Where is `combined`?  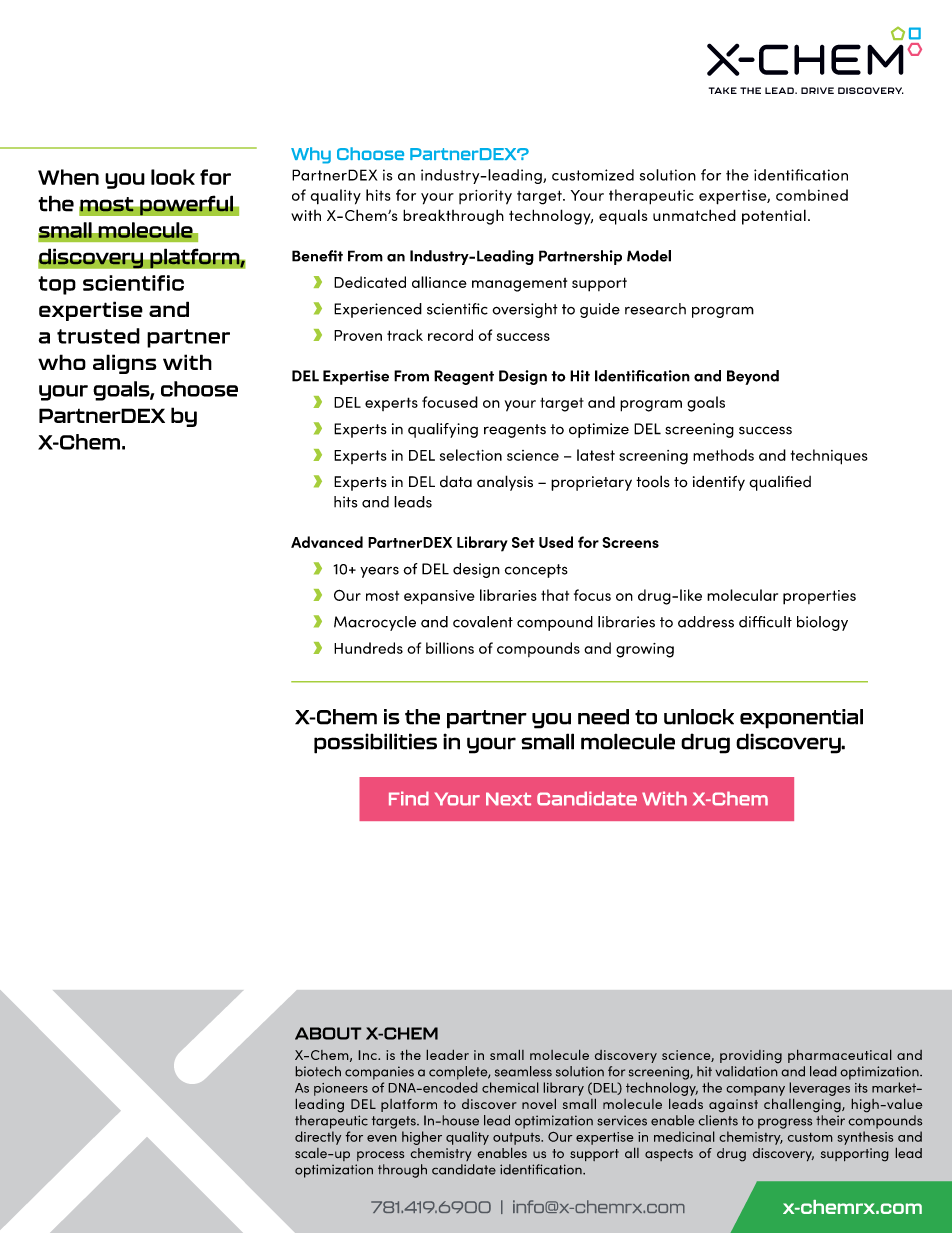 combined is located at coordinates (812, 195).
